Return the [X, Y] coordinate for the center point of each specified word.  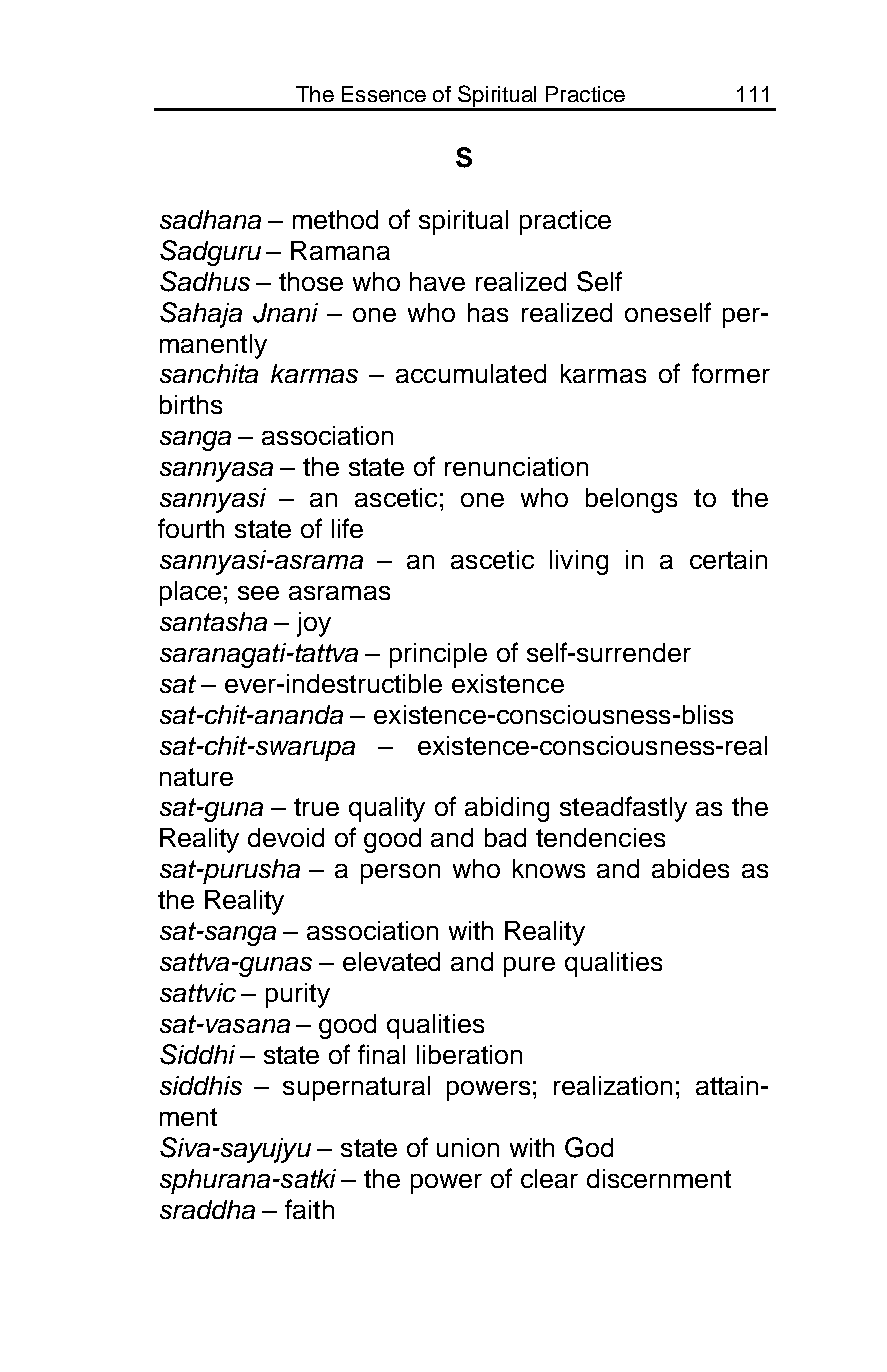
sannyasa [216, 472]
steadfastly [623, 809]
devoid [286, 837]
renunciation [516, 466]
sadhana [210, 219]
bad [505, 837]
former [731, 373]
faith [309, 1209]
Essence [384, 94]
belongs [631, 500]
